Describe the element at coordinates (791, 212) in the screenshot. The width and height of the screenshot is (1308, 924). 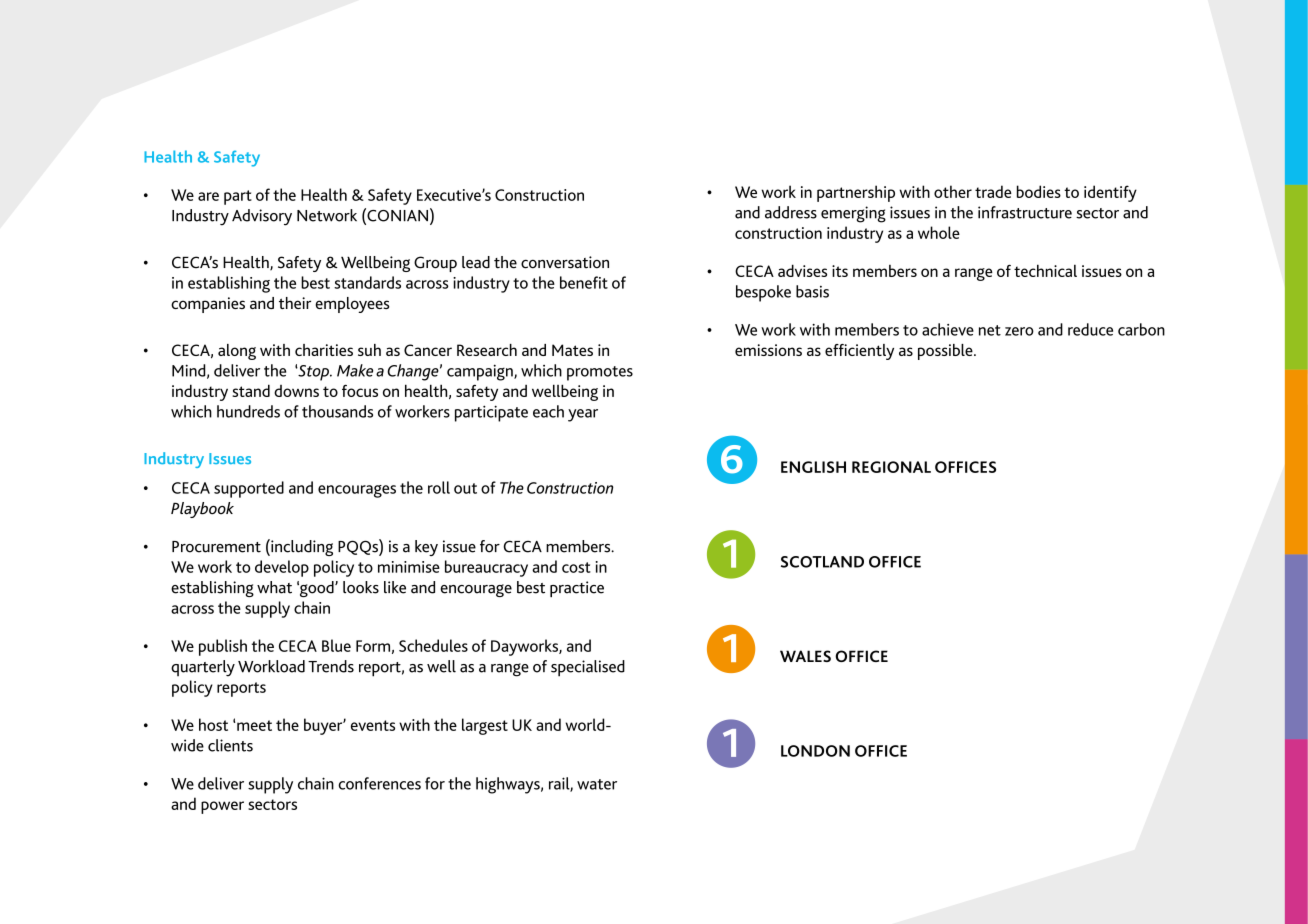
I see `address` at that location.
